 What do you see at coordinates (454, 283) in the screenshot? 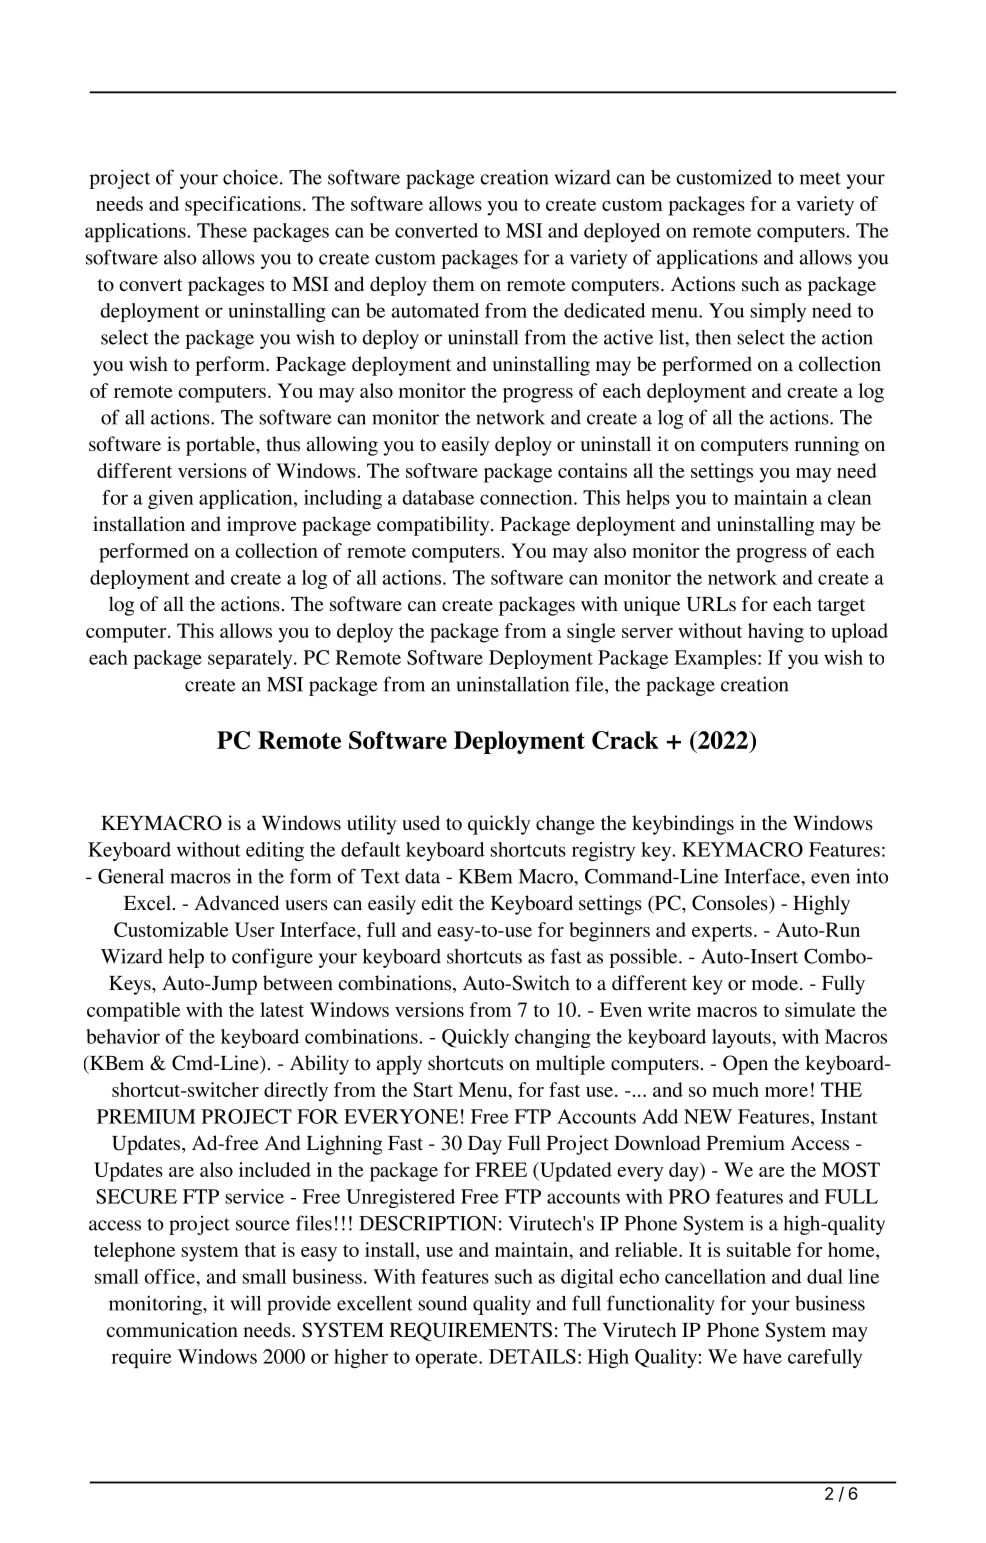
I see `them` at bounding box center [454, 283].
